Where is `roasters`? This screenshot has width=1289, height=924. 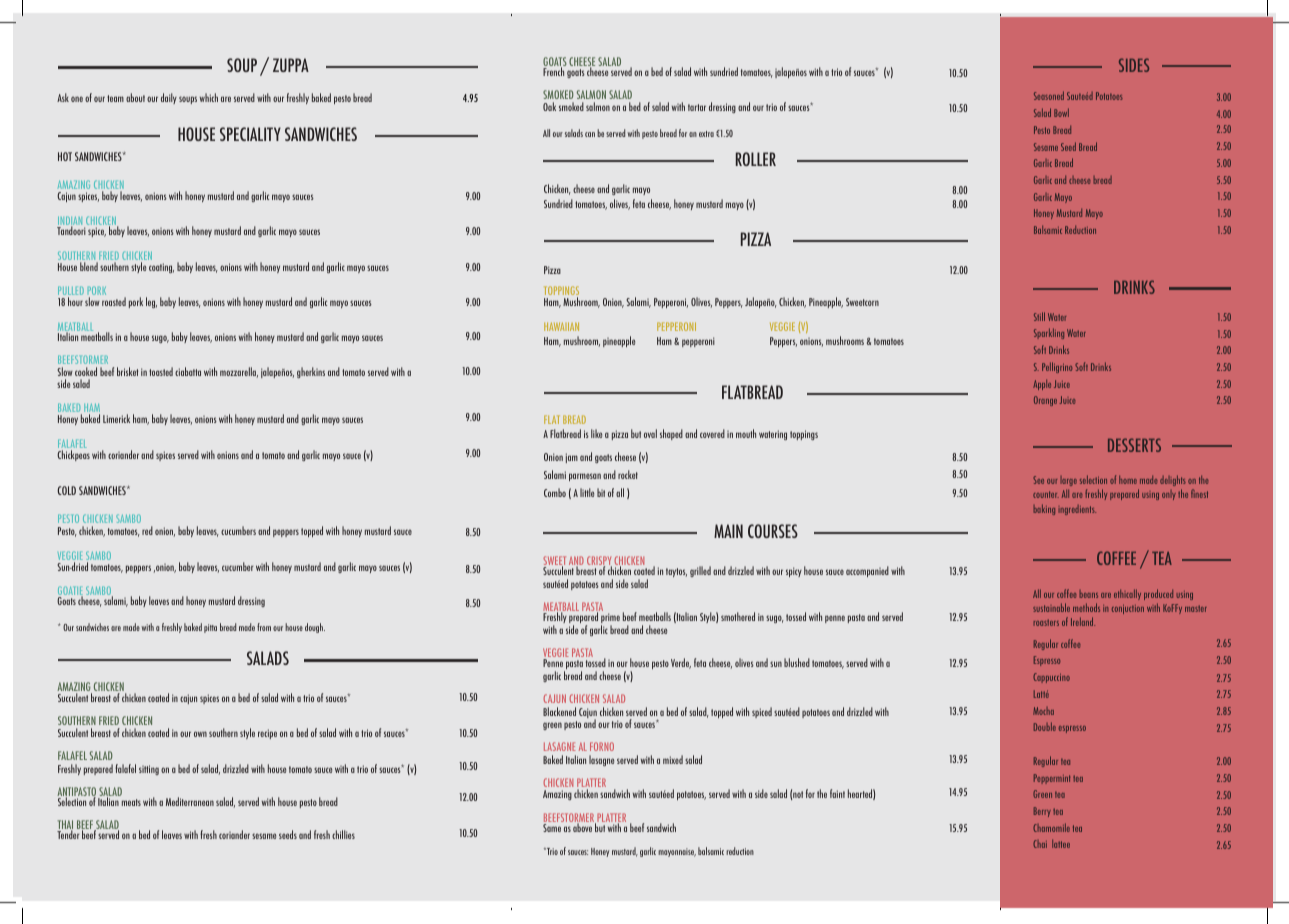
roasters is located at coordinates (1046, 622).
